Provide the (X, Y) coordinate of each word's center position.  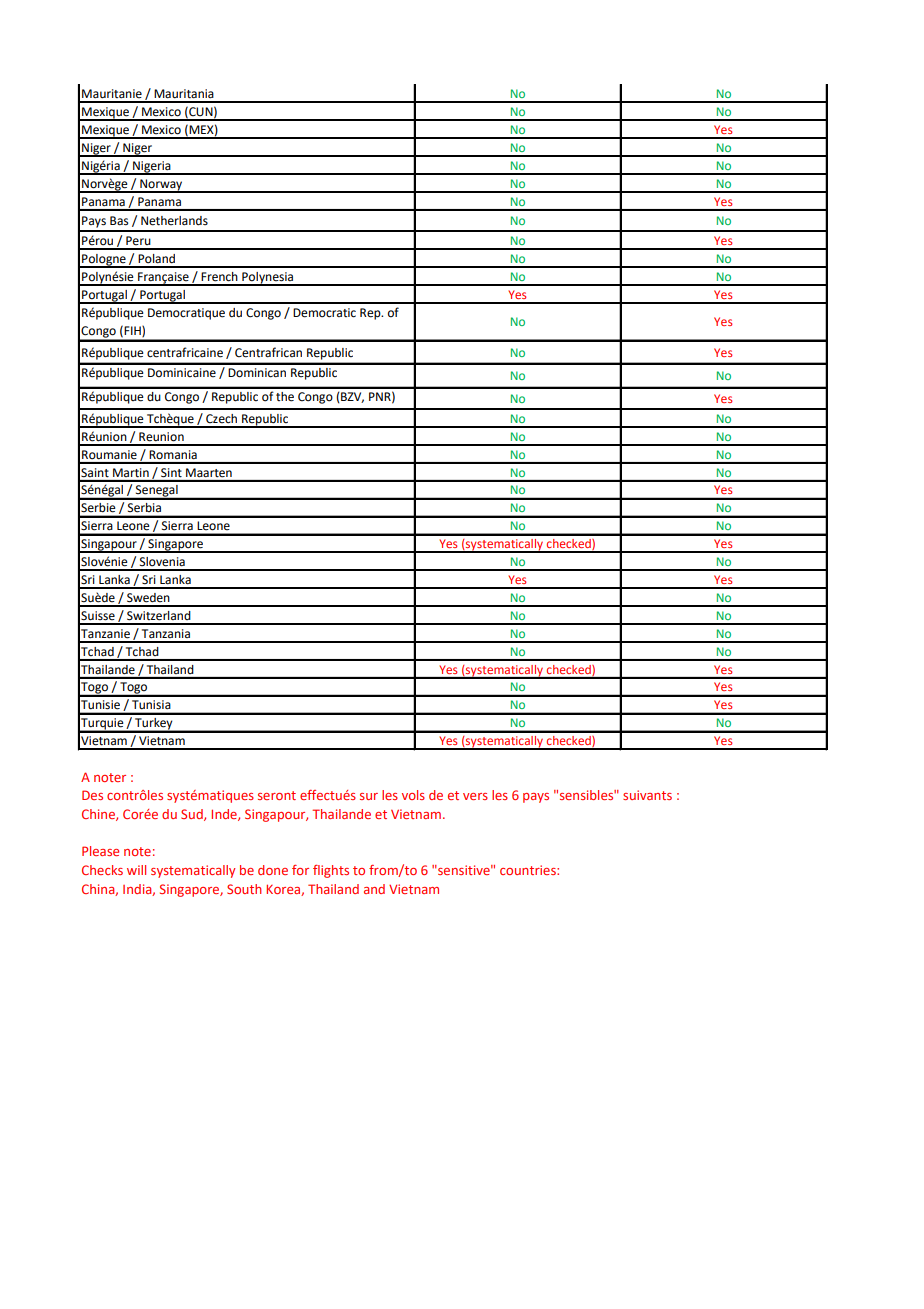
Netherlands (174, 221)
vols (413, 795)
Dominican (257, 373)
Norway (161, 186)
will (136, 870)
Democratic (324, 313)
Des (92, 795)
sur (369, 796)
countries (529, 870)
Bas (119, 221)
